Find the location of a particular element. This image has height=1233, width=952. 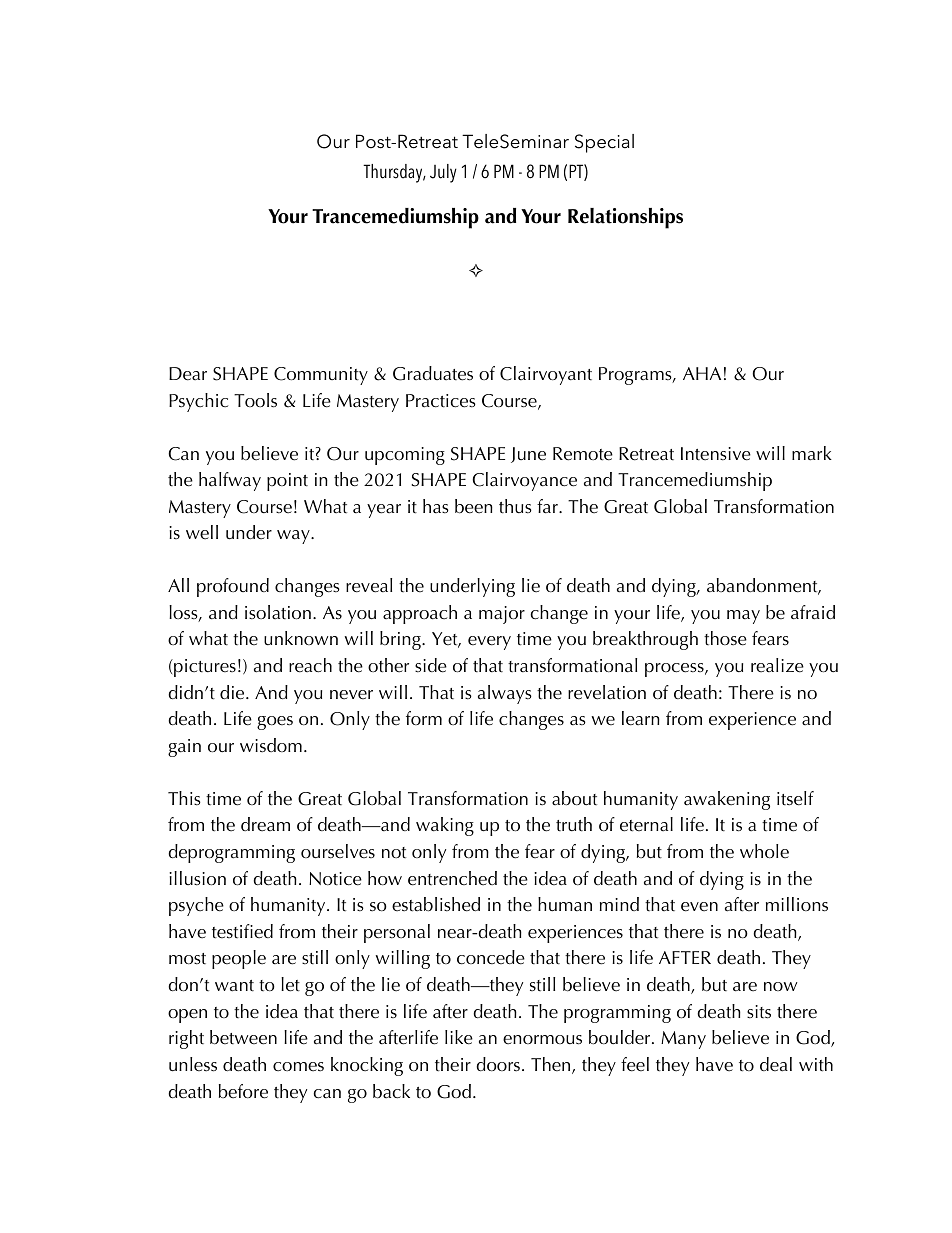

well is located at coordinates (202, 532).
